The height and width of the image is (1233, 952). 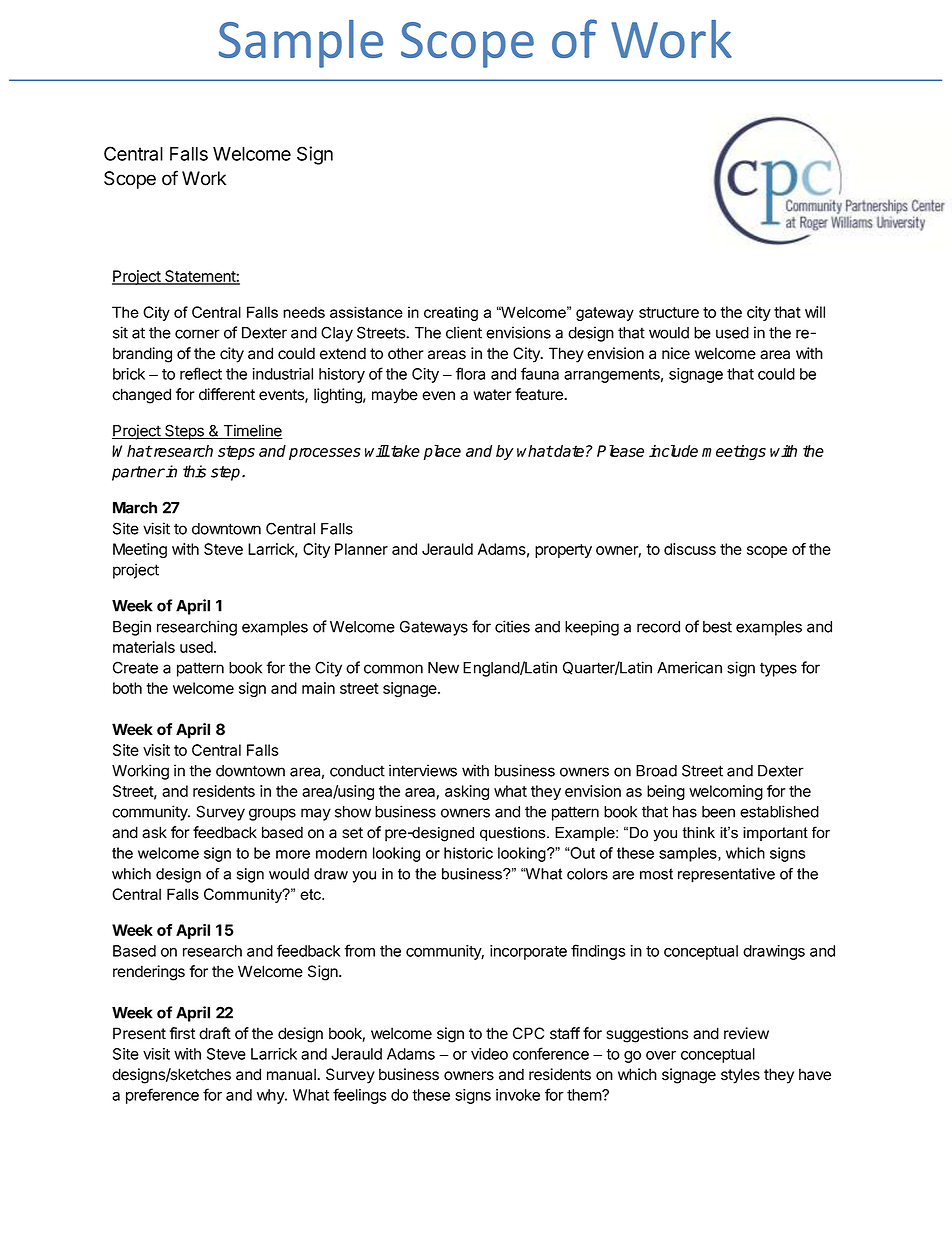 What do you see at coordinates (132, 628) in the image?
I see `Begin` at bounding box center [132, 628].
